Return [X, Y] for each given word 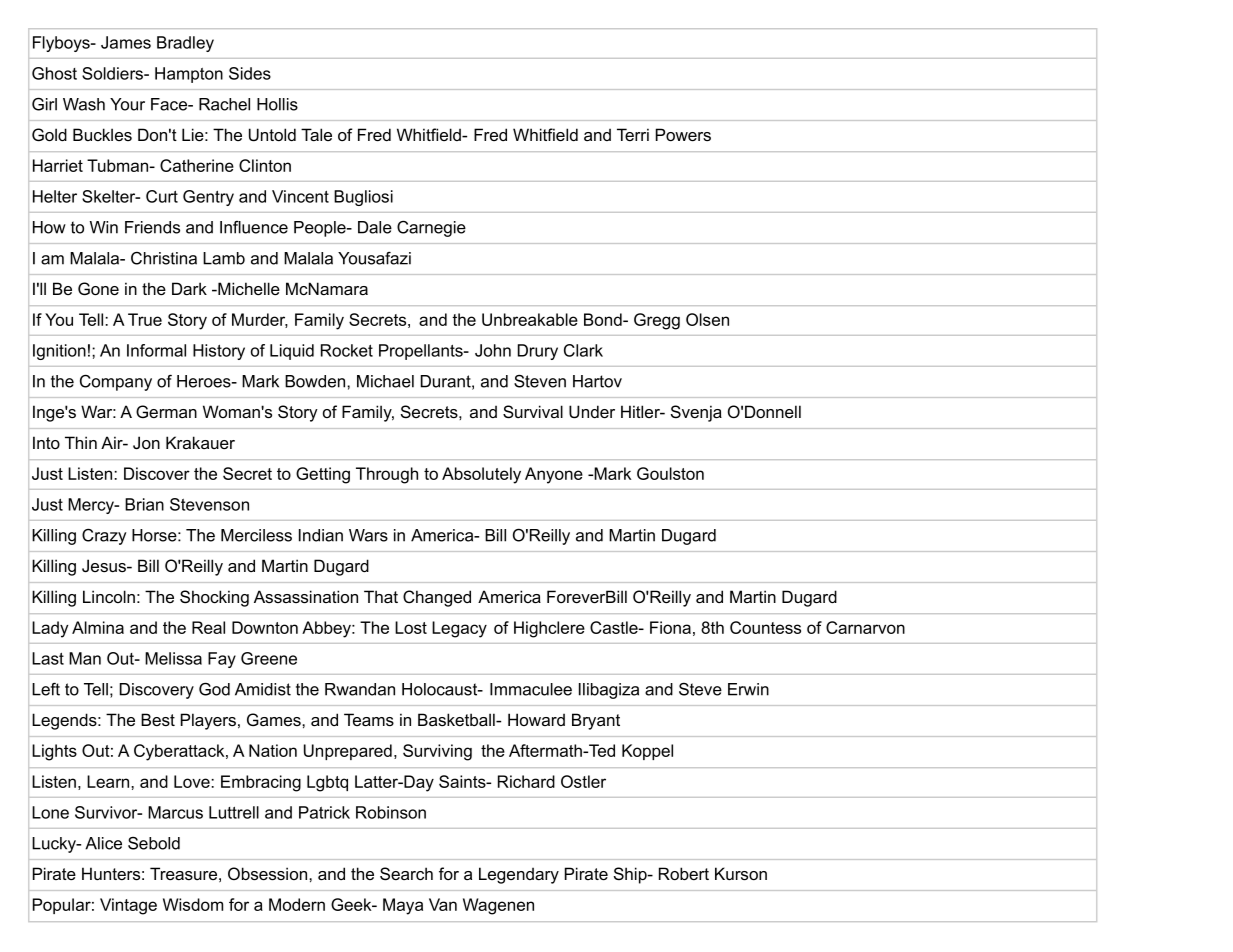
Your [127, 104]
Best [158, 719]
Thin [81, 442]
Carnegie [431, 229]
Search [406, 874]
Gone [98, 289]
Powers [683, 134]
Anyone [554, 475]
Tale [316, 134]
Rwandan [360, 689]
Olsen [707, 319]
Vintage [128, 906]
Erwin [748, 689]
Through [387, 475]
